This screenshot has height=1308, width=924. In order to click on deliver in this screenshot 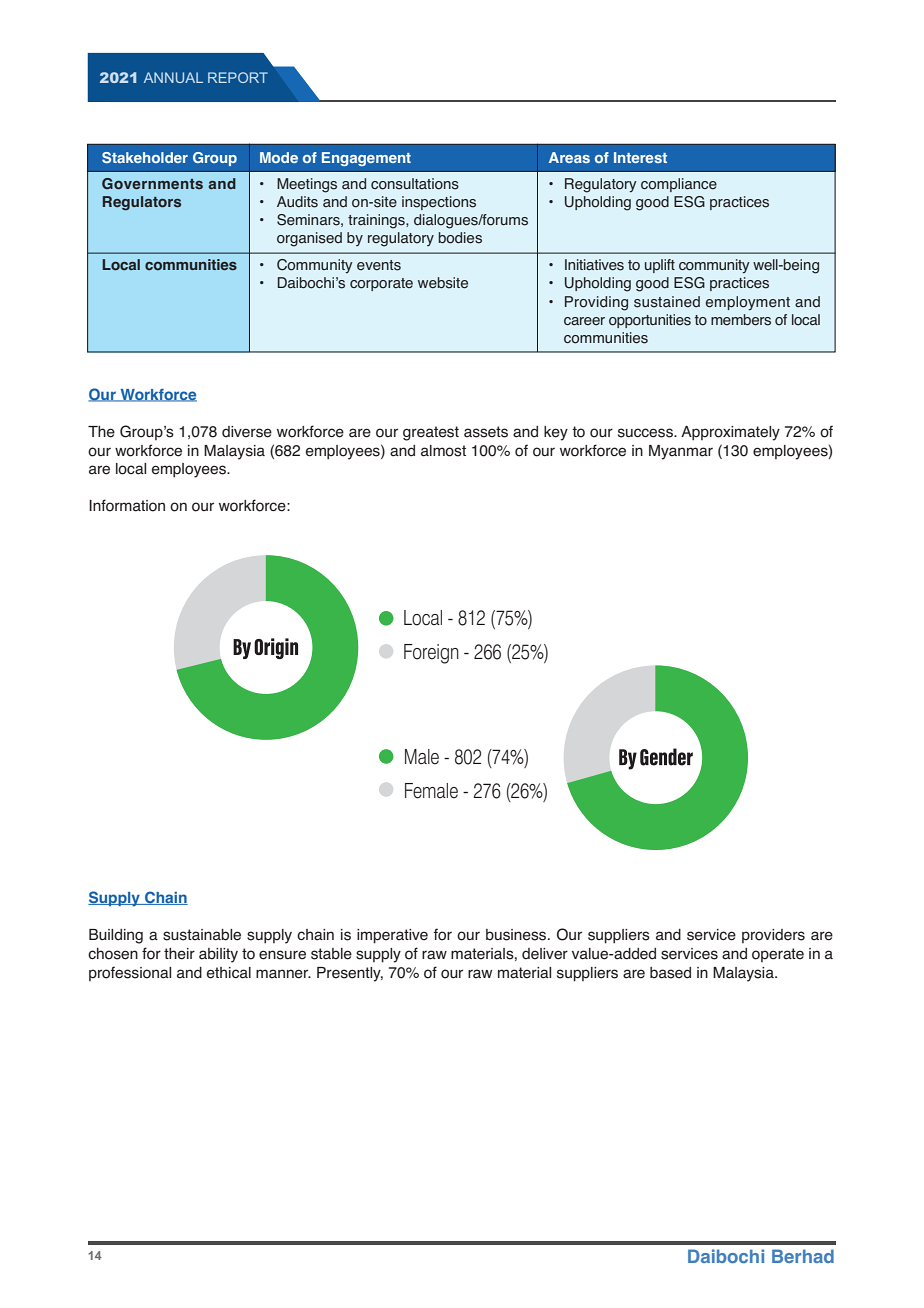, I will do `click(545, 954)`.
